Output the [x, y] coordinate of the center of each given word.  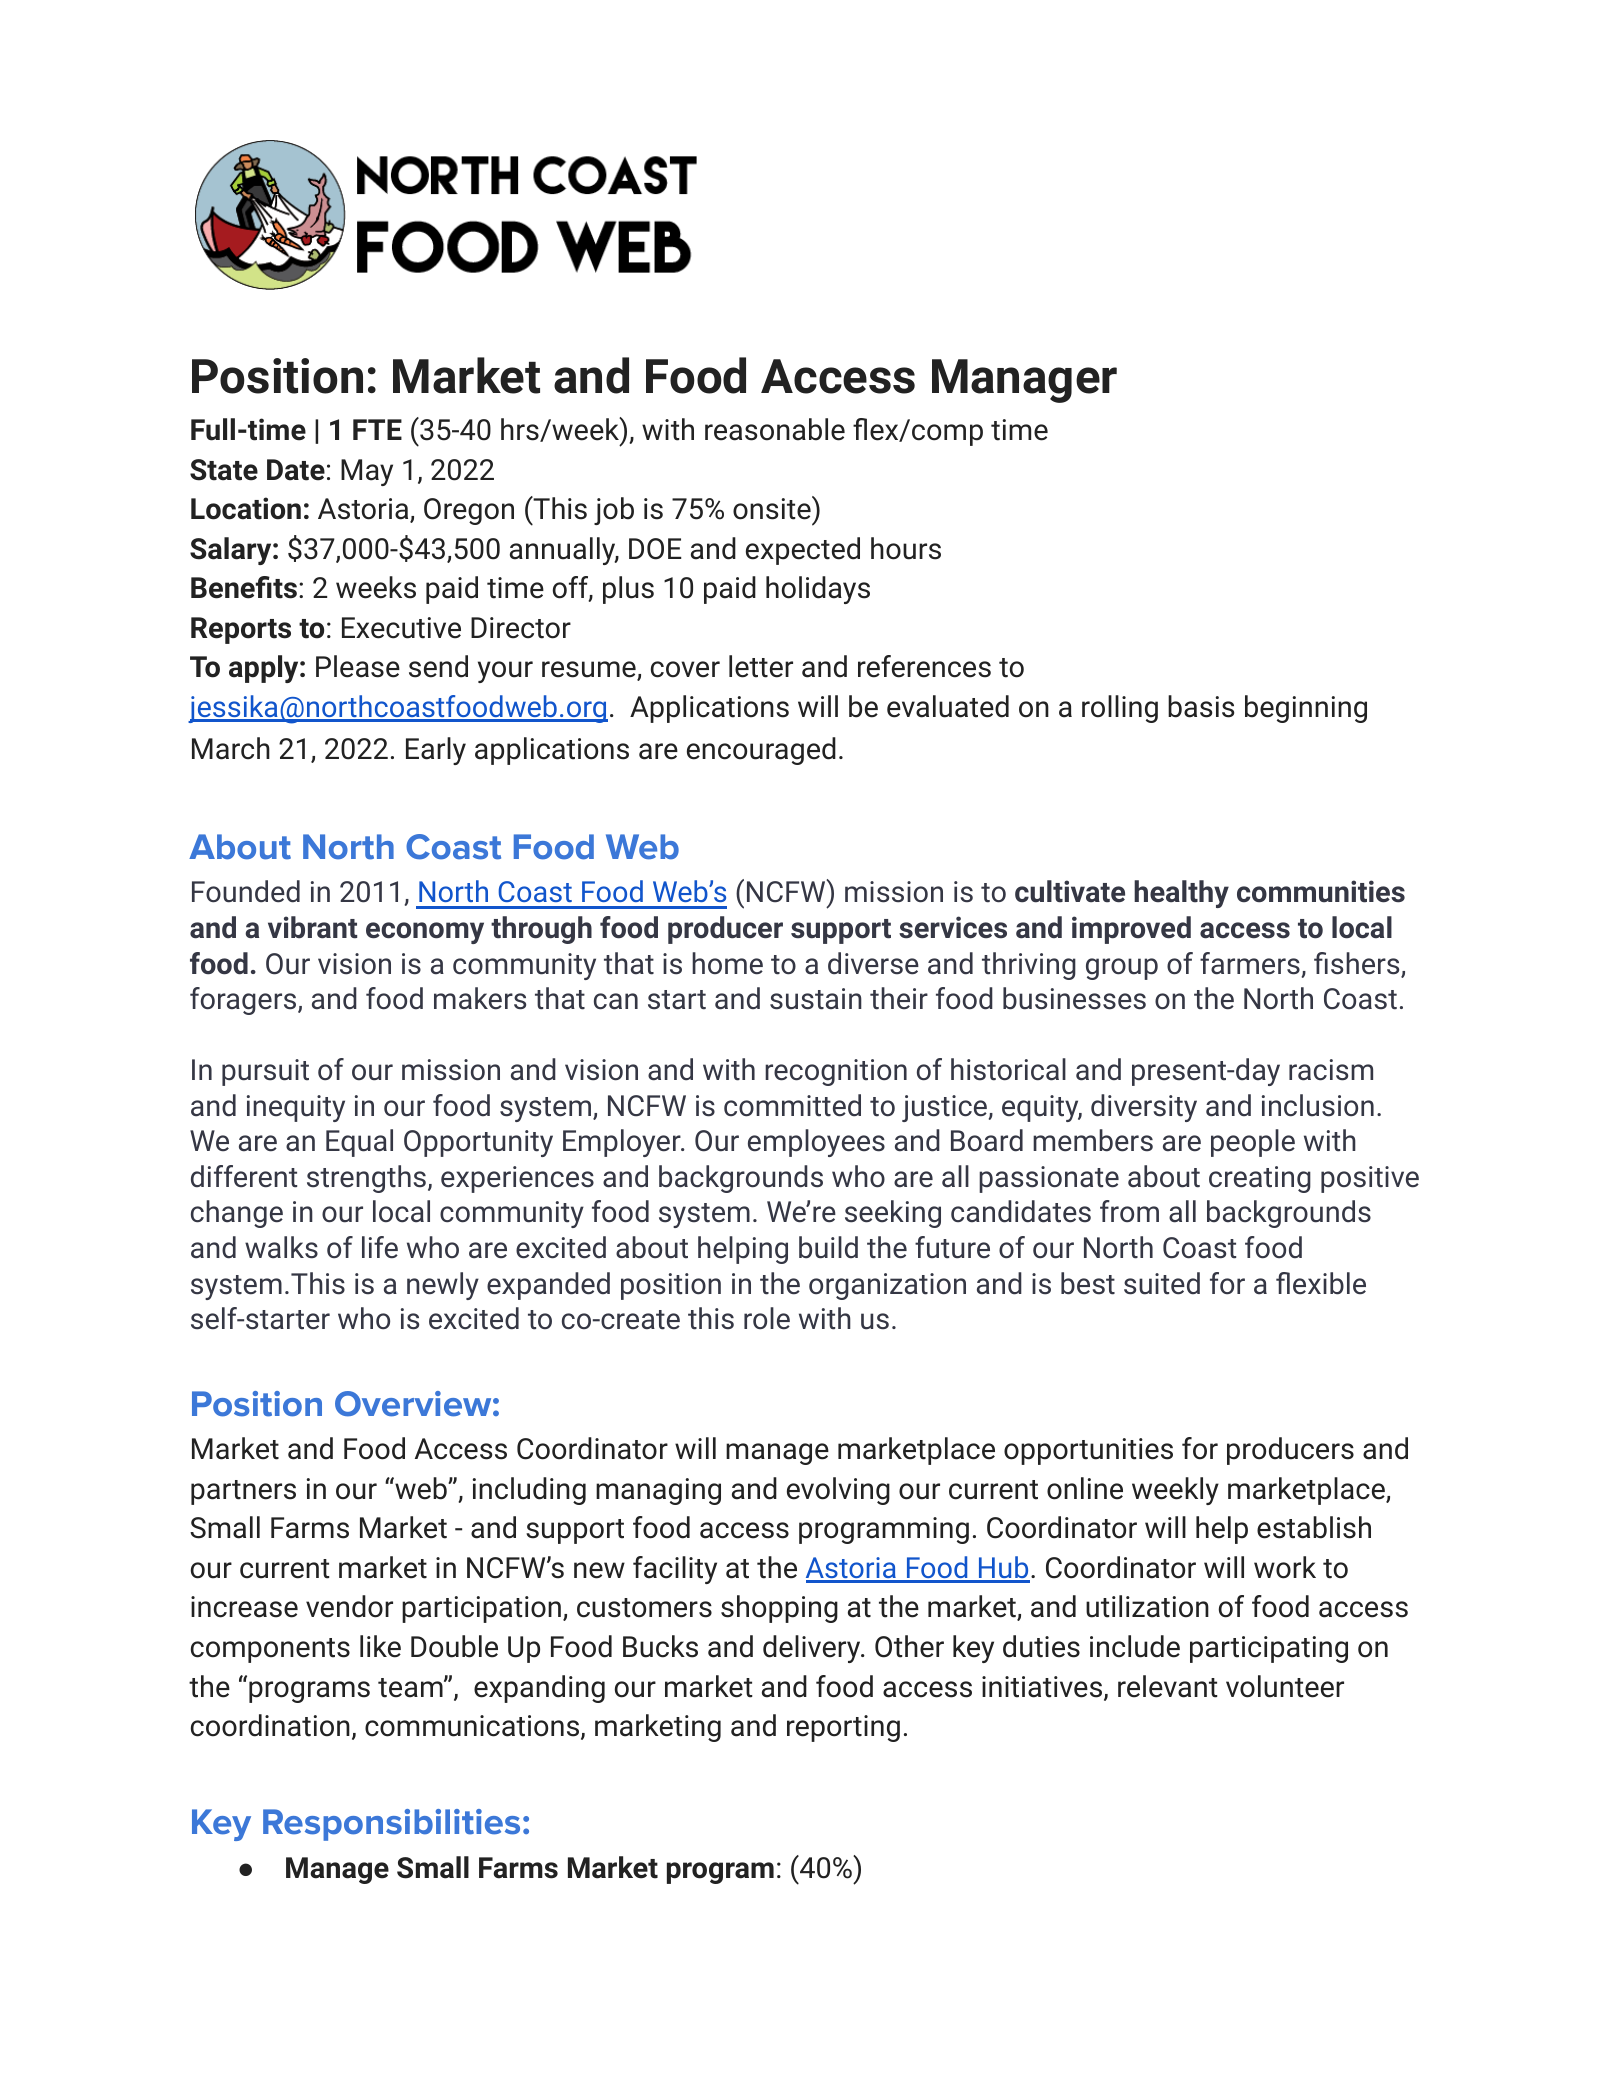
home [727, 963]
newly [443, 1286]
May [367, 472]
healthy [1181, 894]
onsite [773, 508]
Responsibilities [391, 1825]
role [767, 1318]
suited [1162, 1283]
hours [906, 548]
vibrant [312, 927]
